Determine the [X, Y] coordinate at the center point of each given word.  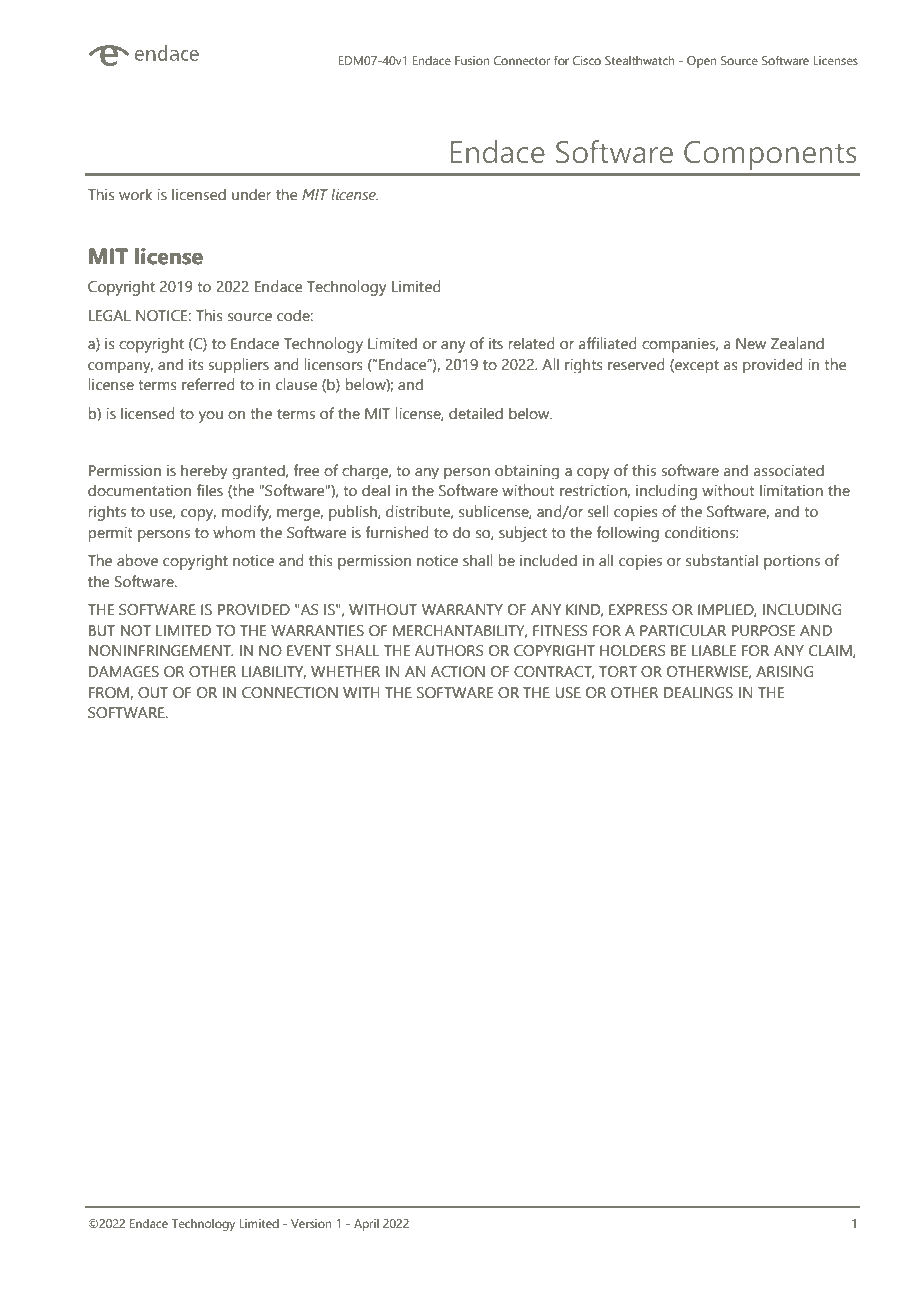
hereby [204, 471]
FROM [110, 693]
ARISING [785, 671]
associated [789, 470]
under [251, 194]
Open [702, 62]
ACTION [458, 671]
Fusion [472, 60]
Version [311, 1223]
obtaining [527, 471]
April [366, 1225]
